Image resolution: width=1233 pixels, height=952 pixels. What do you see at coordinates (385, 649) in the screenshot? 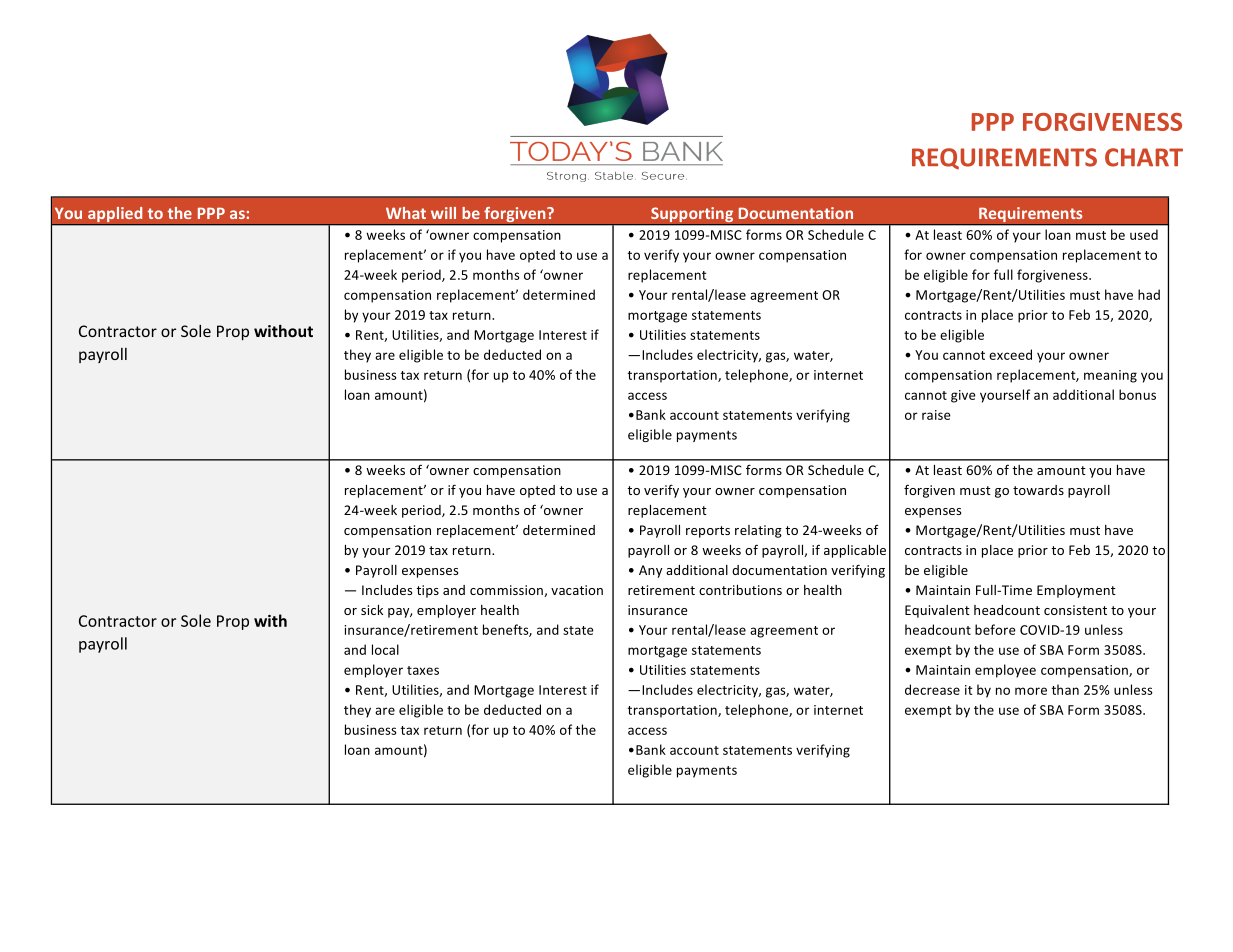
I see `local` at bounding box center [385, 649].
